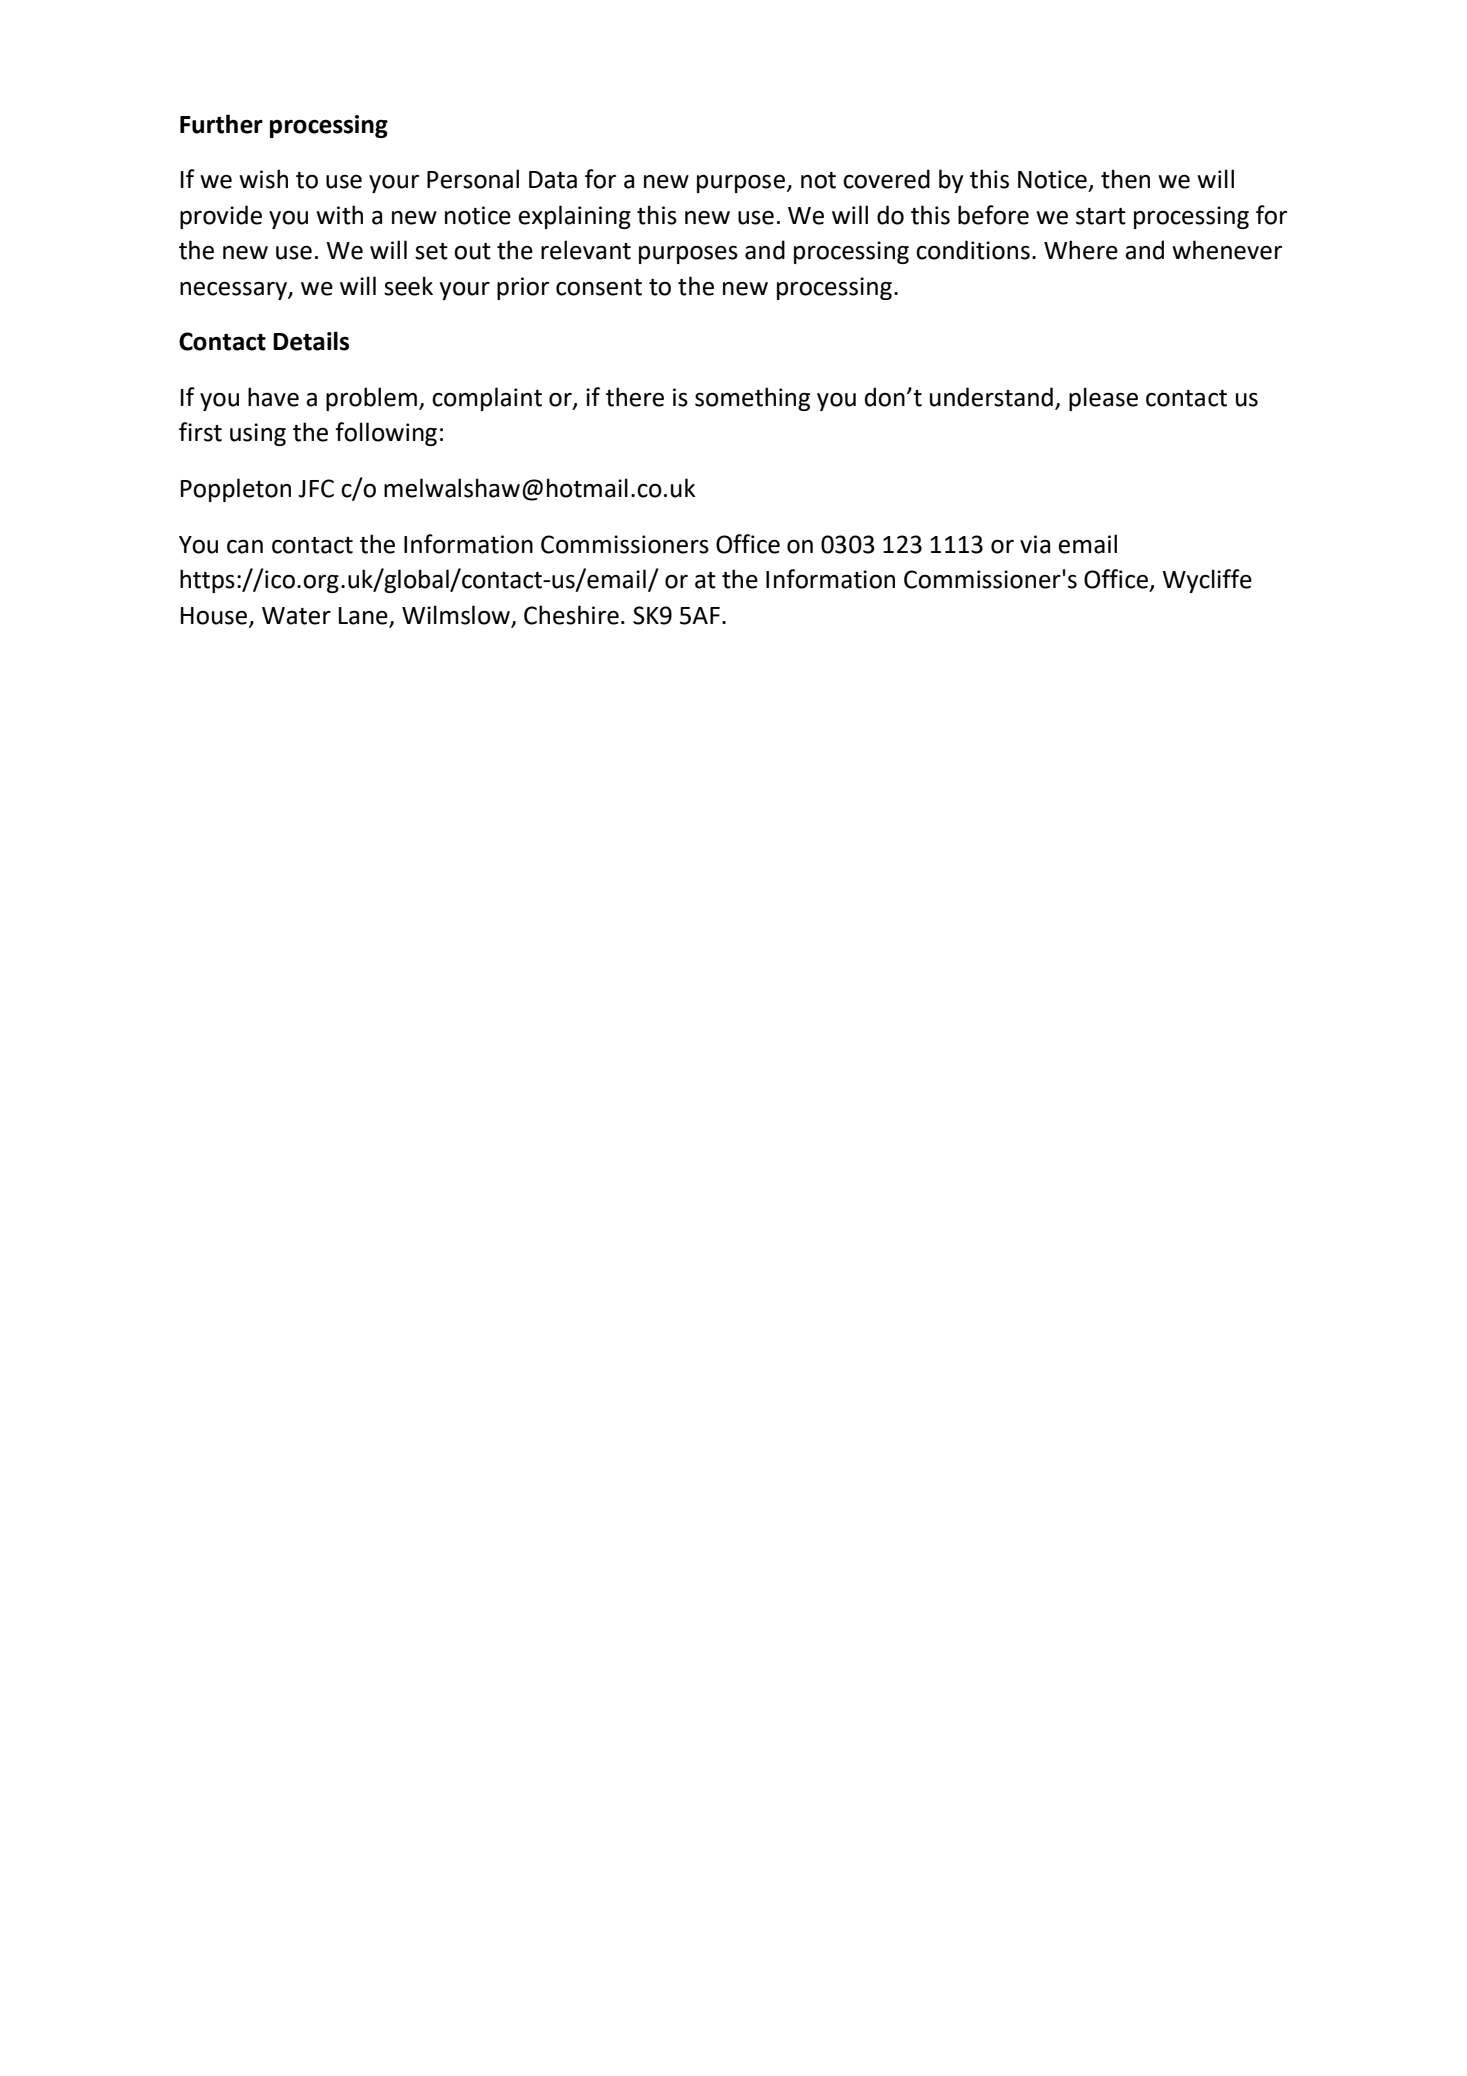  I want to click on have, so click(273, 397).
